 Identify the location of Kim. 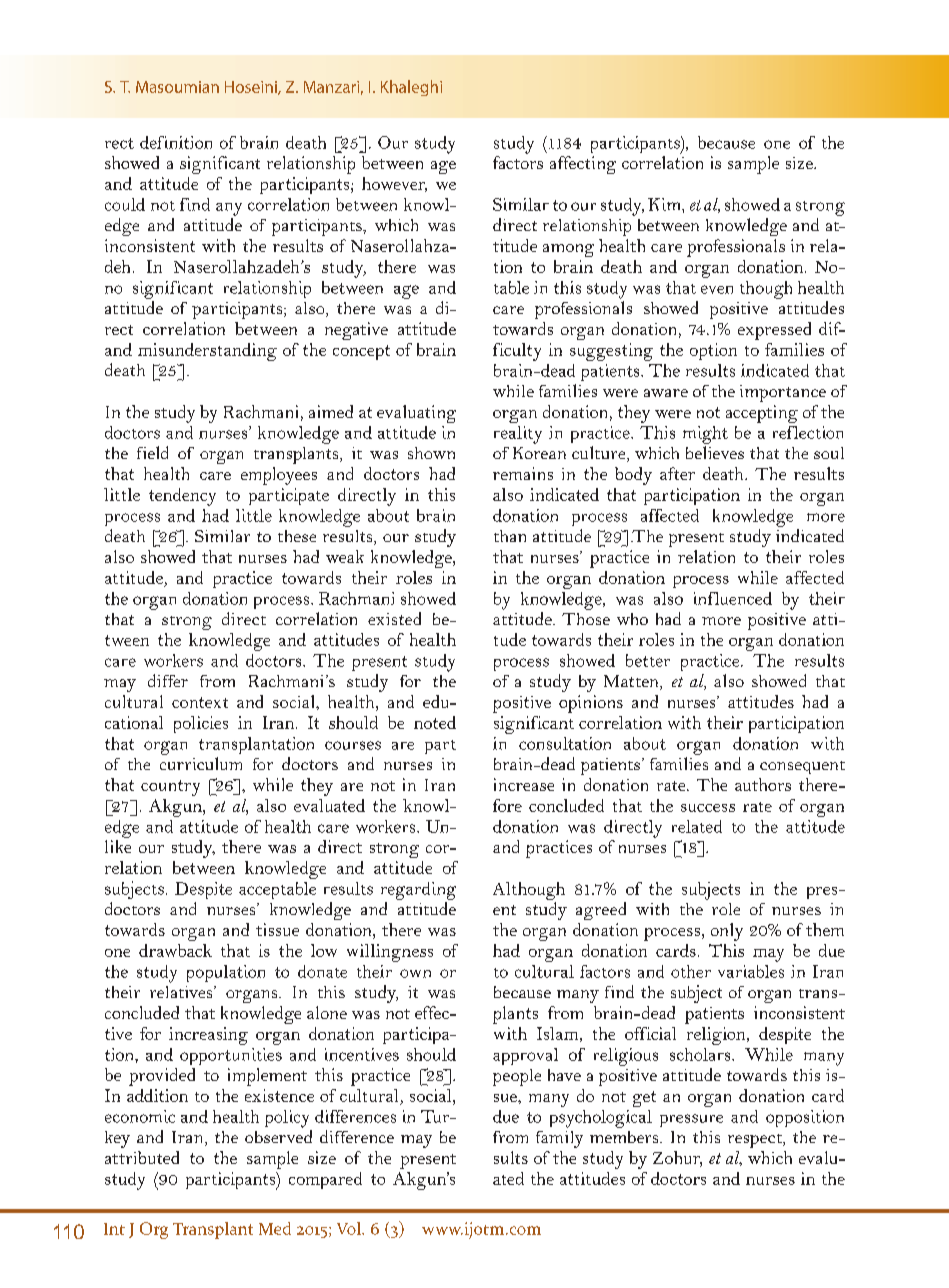
(665, 204).
